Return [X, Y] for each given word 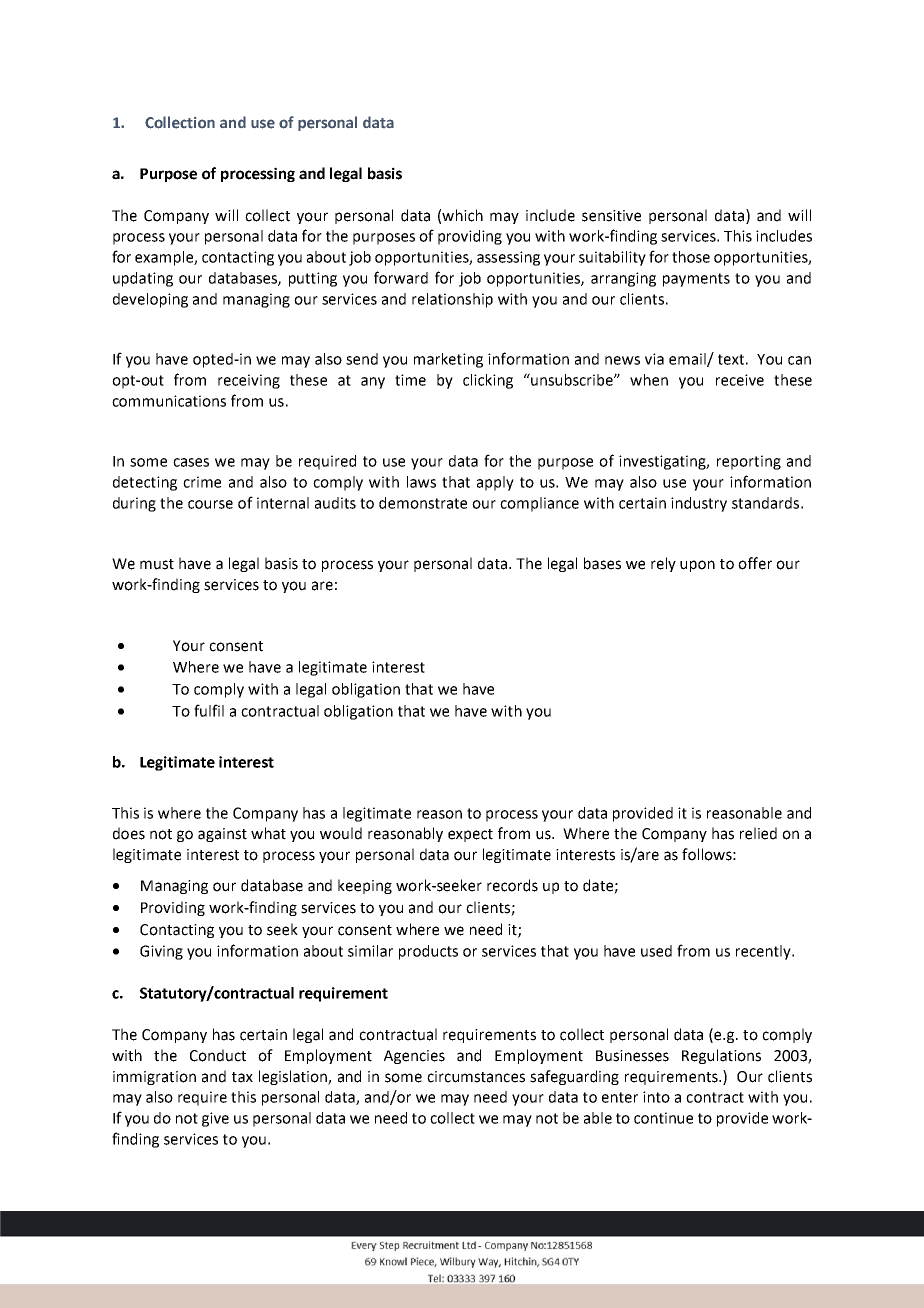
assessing [508, 258]
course [210, 504]
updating [143, 279]
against [222, 835]
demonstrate [423, 503]
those [691, 257]
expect [470, 835]
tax [242, 1077]
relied [758, 833]
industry [699, 504]
